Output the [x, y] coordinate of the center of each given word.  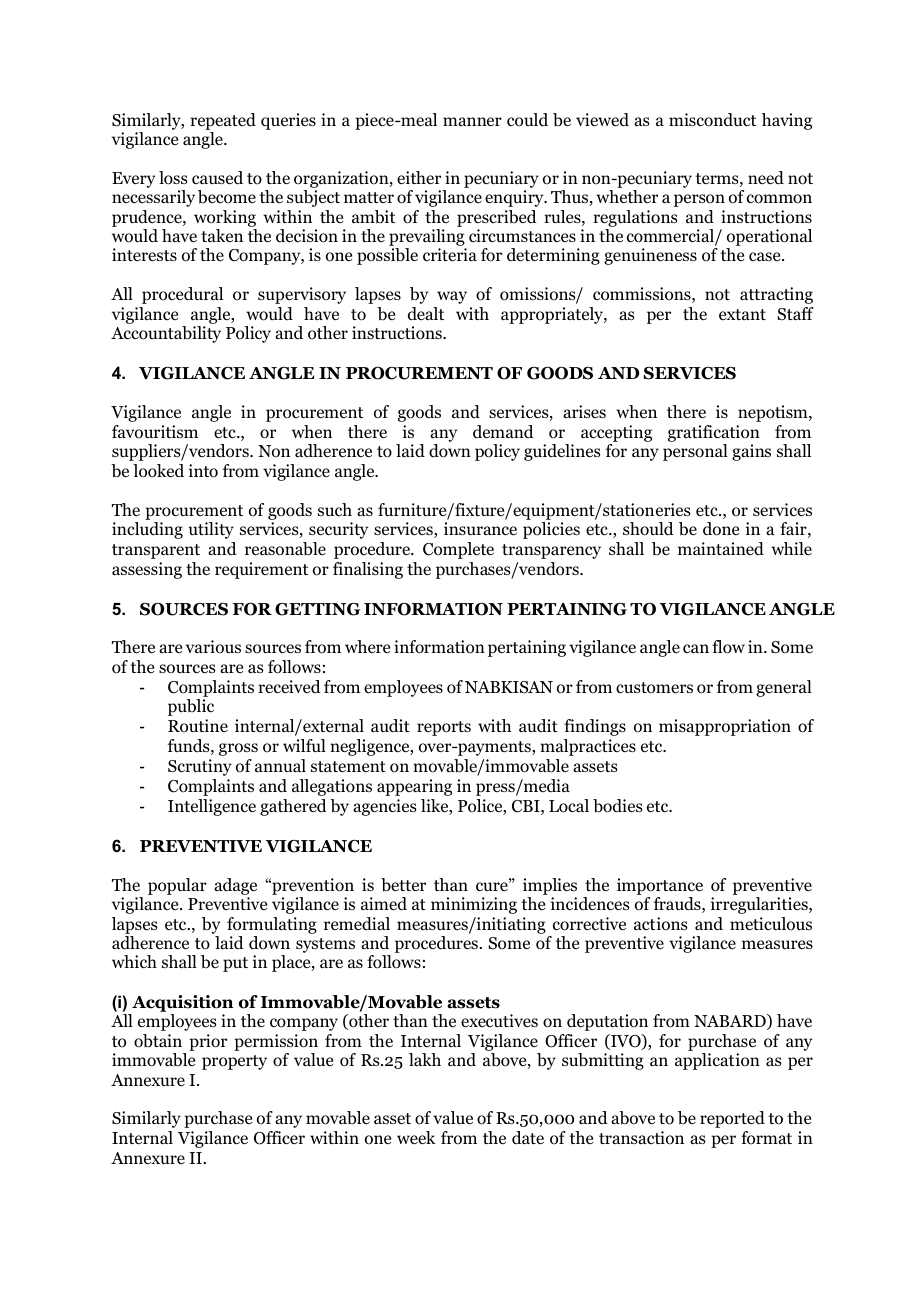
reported [732, 1119]
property [234, 1062]
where [367, 646]
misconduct [712, 120]
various [213, 647]
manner [472, 121]
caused [217, 178]
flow [728, 647]
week [416, 1138]
